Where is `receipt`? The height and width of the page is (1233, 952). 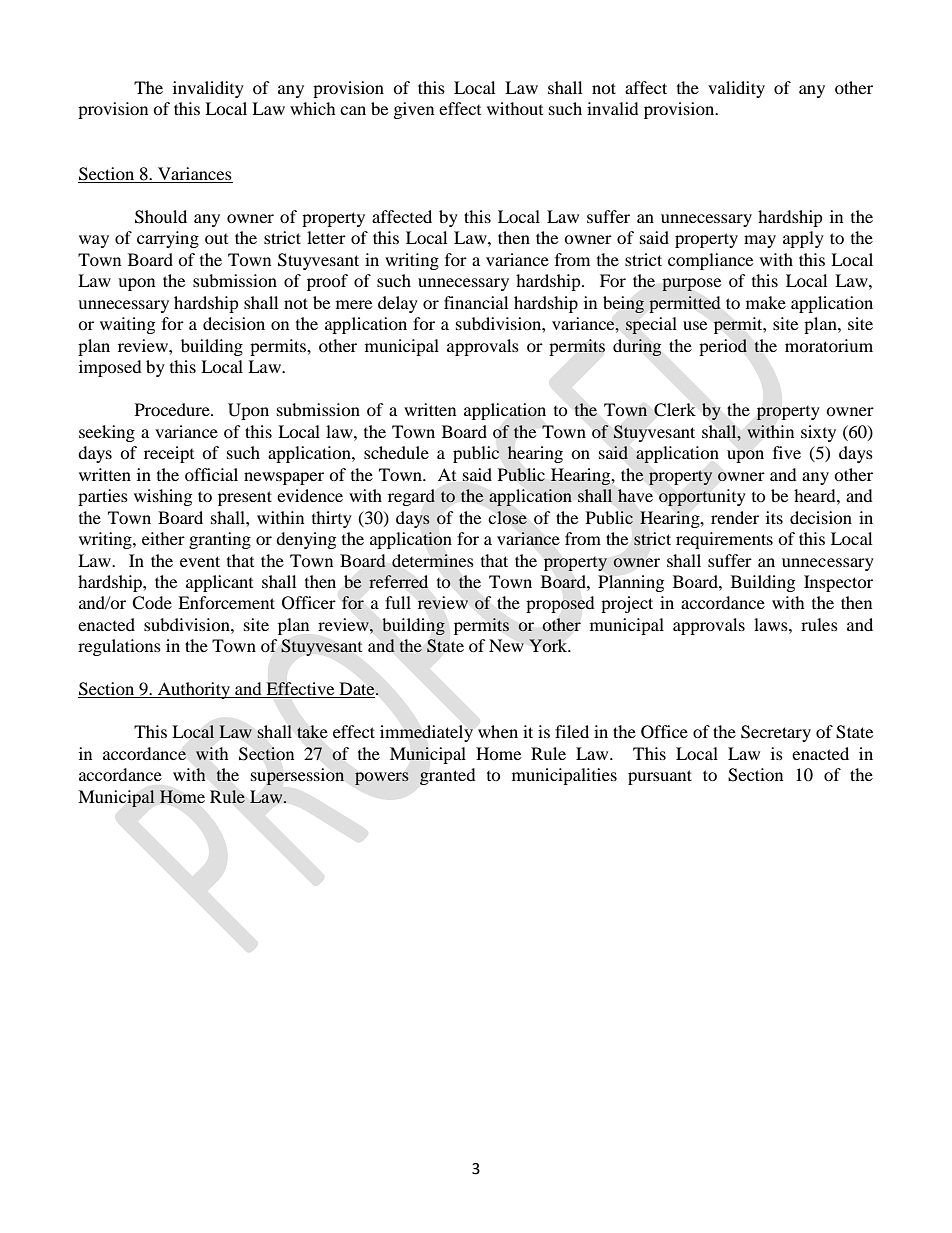 receipt is located at coordinates (169, 454).
